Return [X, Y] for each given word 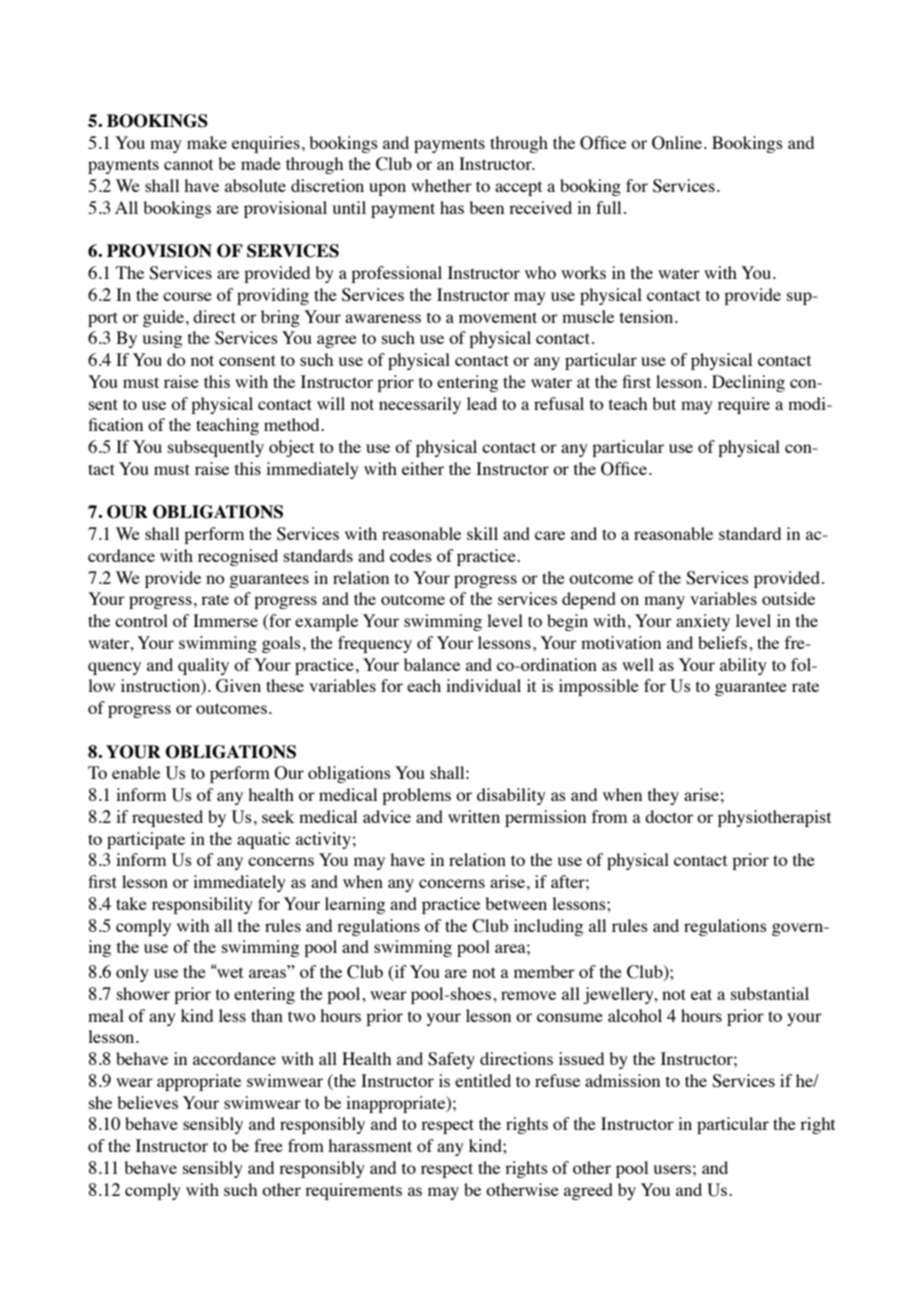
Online [677, 143]
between [516, 903]
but [664, 403]
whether [441, 185]
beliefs [724, 642]
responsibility [202, 905]
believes [147, 1102]
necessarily [420, 405]
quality [203, 666]
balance [432, 664]
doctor [669, 816]
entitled [483, 1080]
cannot [188, 164]
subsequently [216, 448]
